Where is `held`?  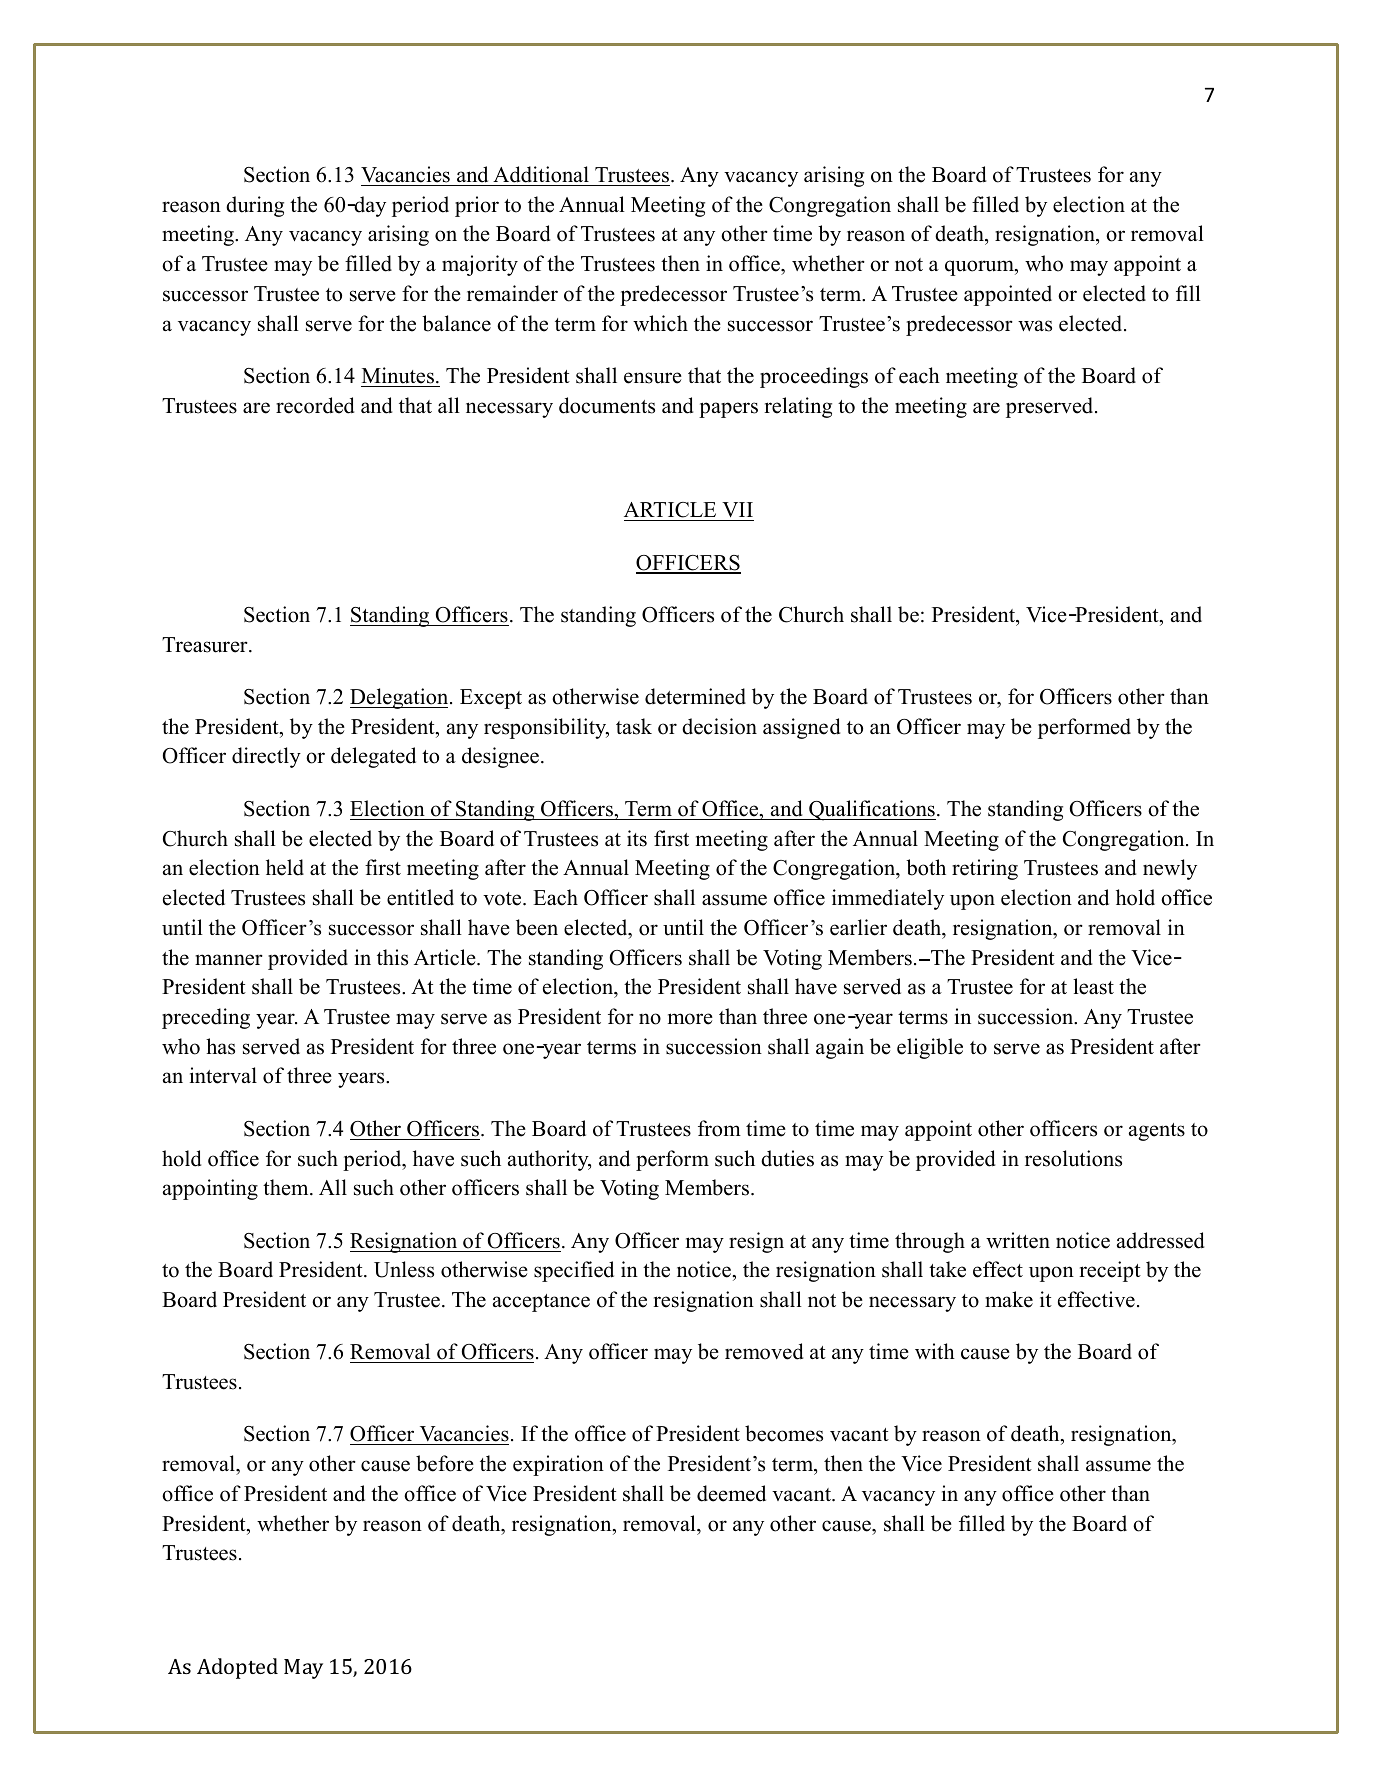 held is located at coordinates (285, 867).
